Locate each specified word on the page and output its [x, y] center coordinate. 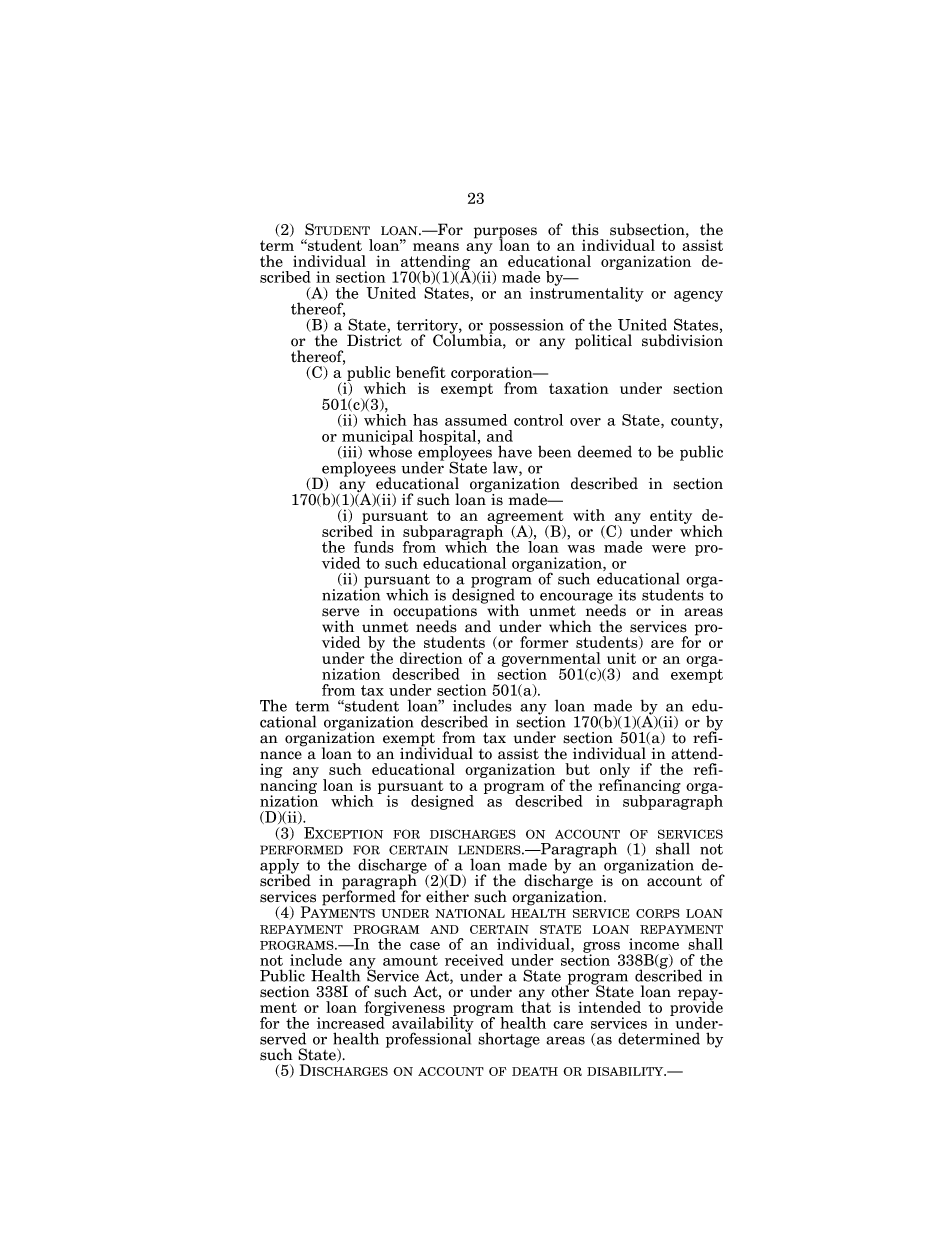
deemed [605, 451]
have [515, 451]
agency [698, 296]
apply [279, 867]
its [627, 595]
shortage [509, 1040]
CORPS [658, 913]
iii [350, 452]
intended [609, 1007]
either [447, 896]
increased [352, 1022]
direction [431, 658]
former [544, 642]
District [374, 340]
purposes [505, 234]
